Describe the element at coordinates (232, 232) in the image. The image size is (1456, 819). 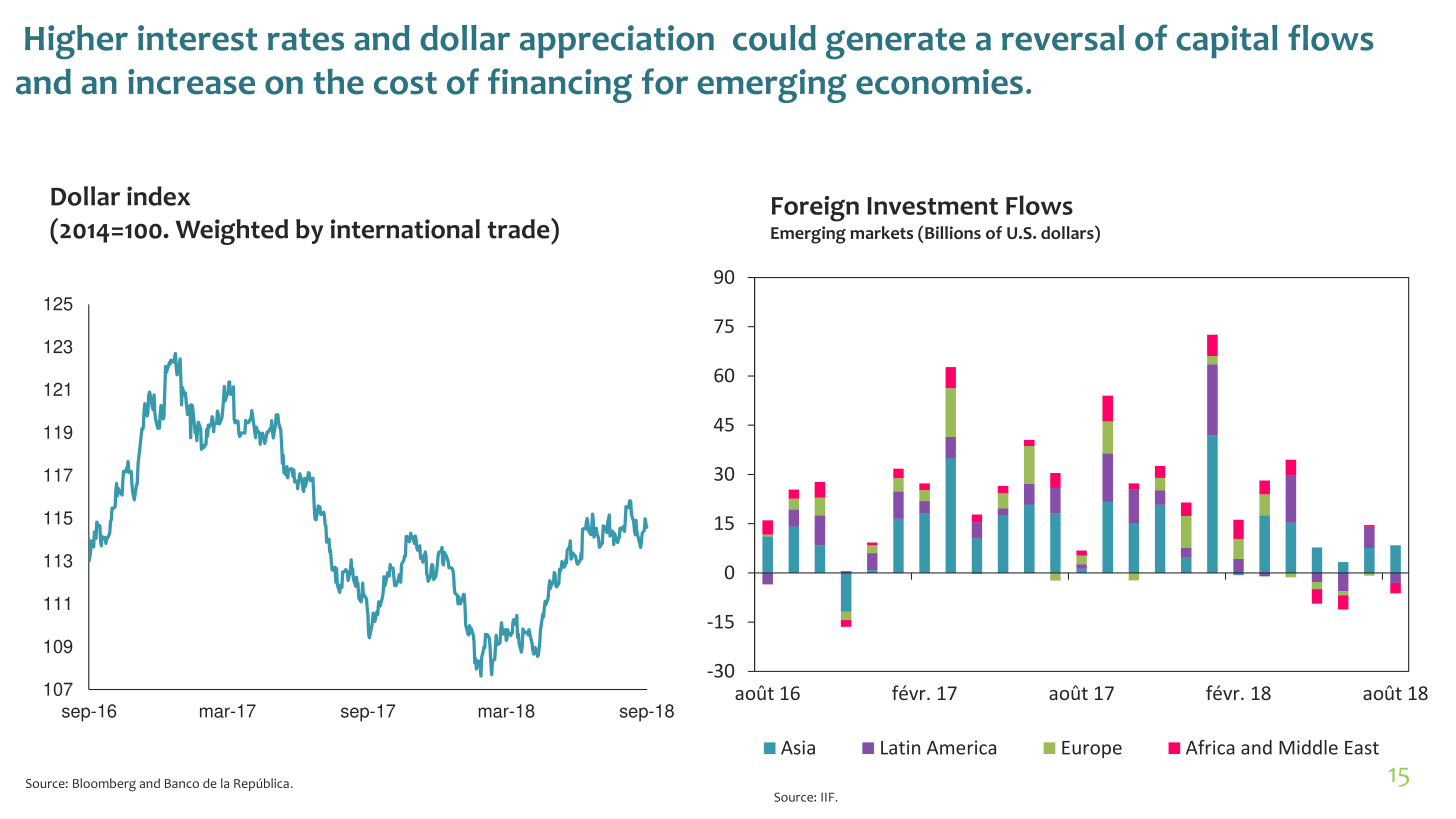
I see `Weighted` at that location.
